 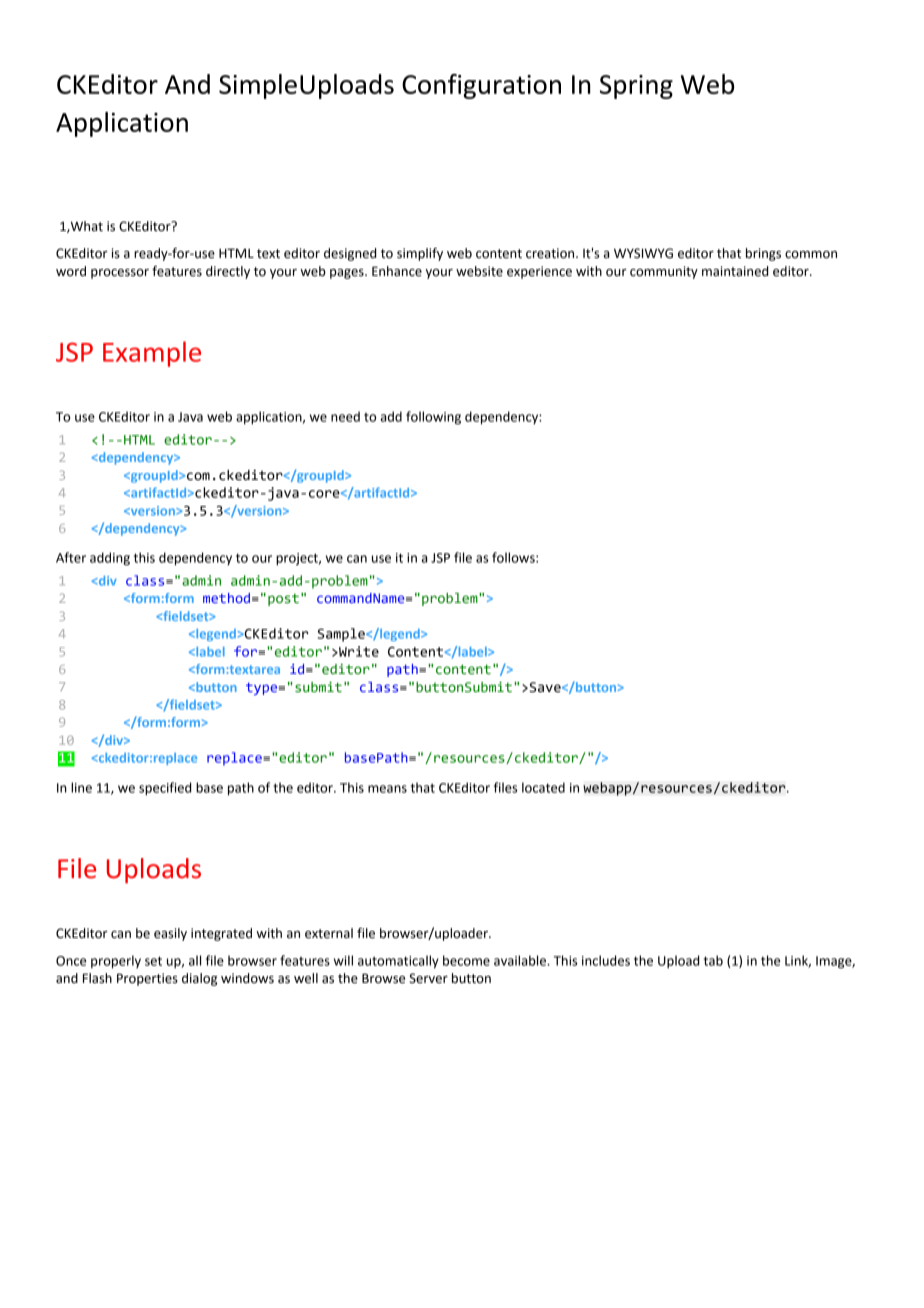 I want to click on processor, so click(x=120, y=274).
